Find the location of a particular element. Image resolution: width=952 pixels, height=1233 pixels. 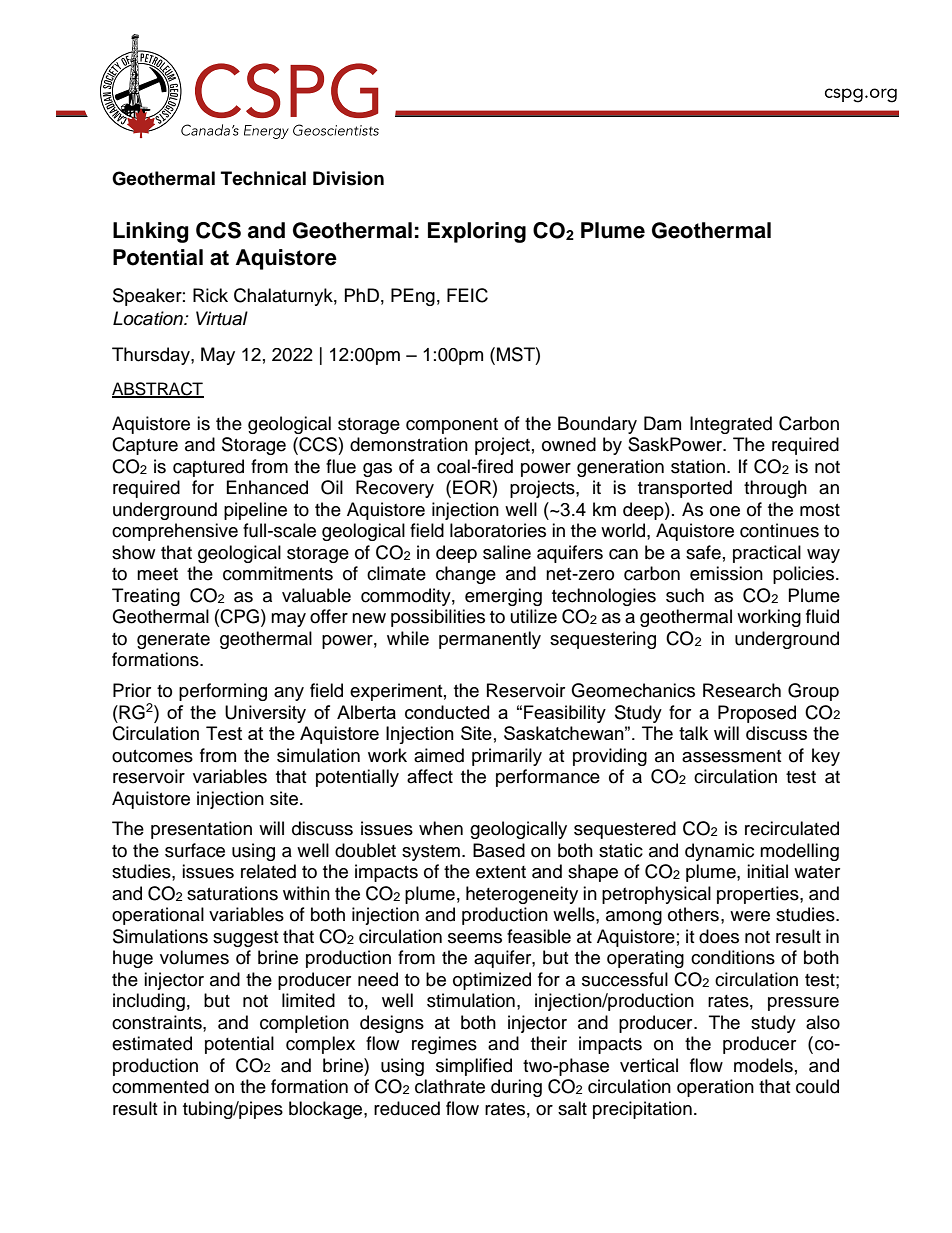

Research is located at coordinates (742, 690).
